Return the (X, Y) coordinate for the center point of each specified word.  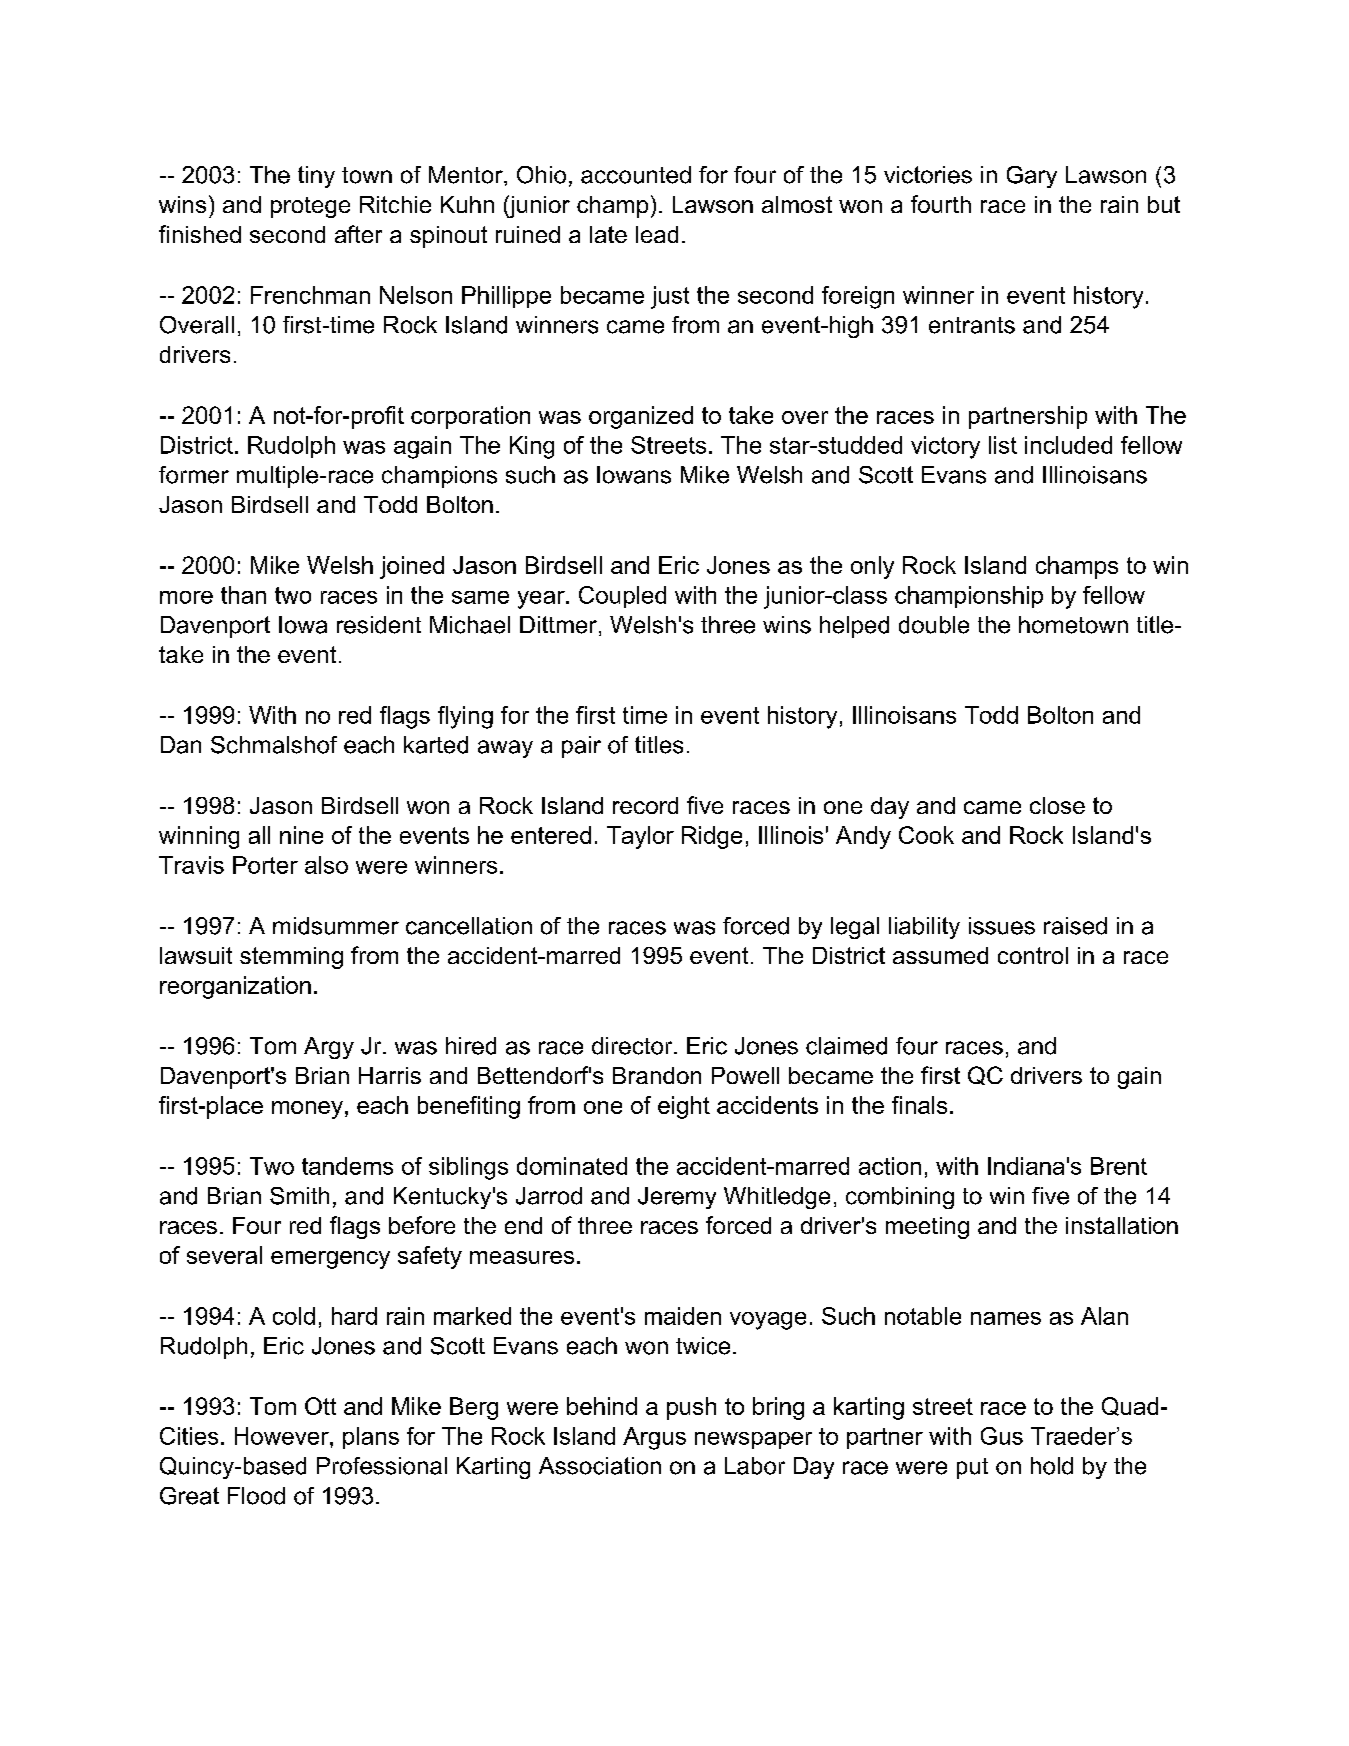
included (1068, 445)
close (1057, 805)
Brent (1119, 1166)
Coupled (622, 597)
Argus (654, 1438)
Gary (1032, 177)
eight (684, 1107)
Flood (256, 1496)
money (307, 1110)
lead (657, 234)
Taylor (640, 837)
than (243, 595)
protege (310, 207)
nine (301, 835)
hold (1052, 1466)
